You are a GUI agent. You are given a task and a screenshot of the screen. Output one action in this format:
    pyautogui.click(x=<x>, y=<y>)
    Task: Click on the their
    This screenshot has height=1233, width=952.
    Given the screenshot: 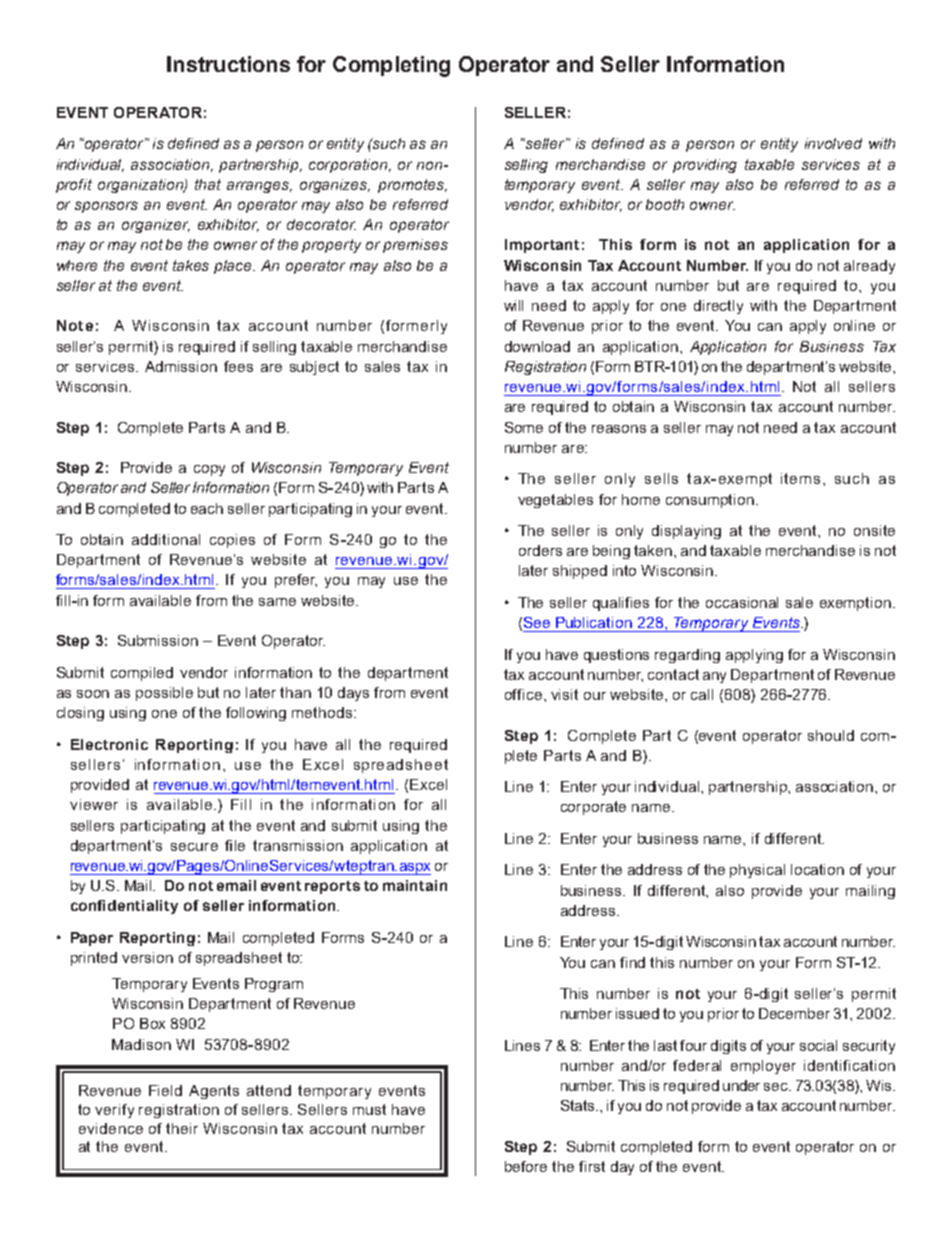 What is the action you would take?
    pyautogui.click(x=182, y=1128)
